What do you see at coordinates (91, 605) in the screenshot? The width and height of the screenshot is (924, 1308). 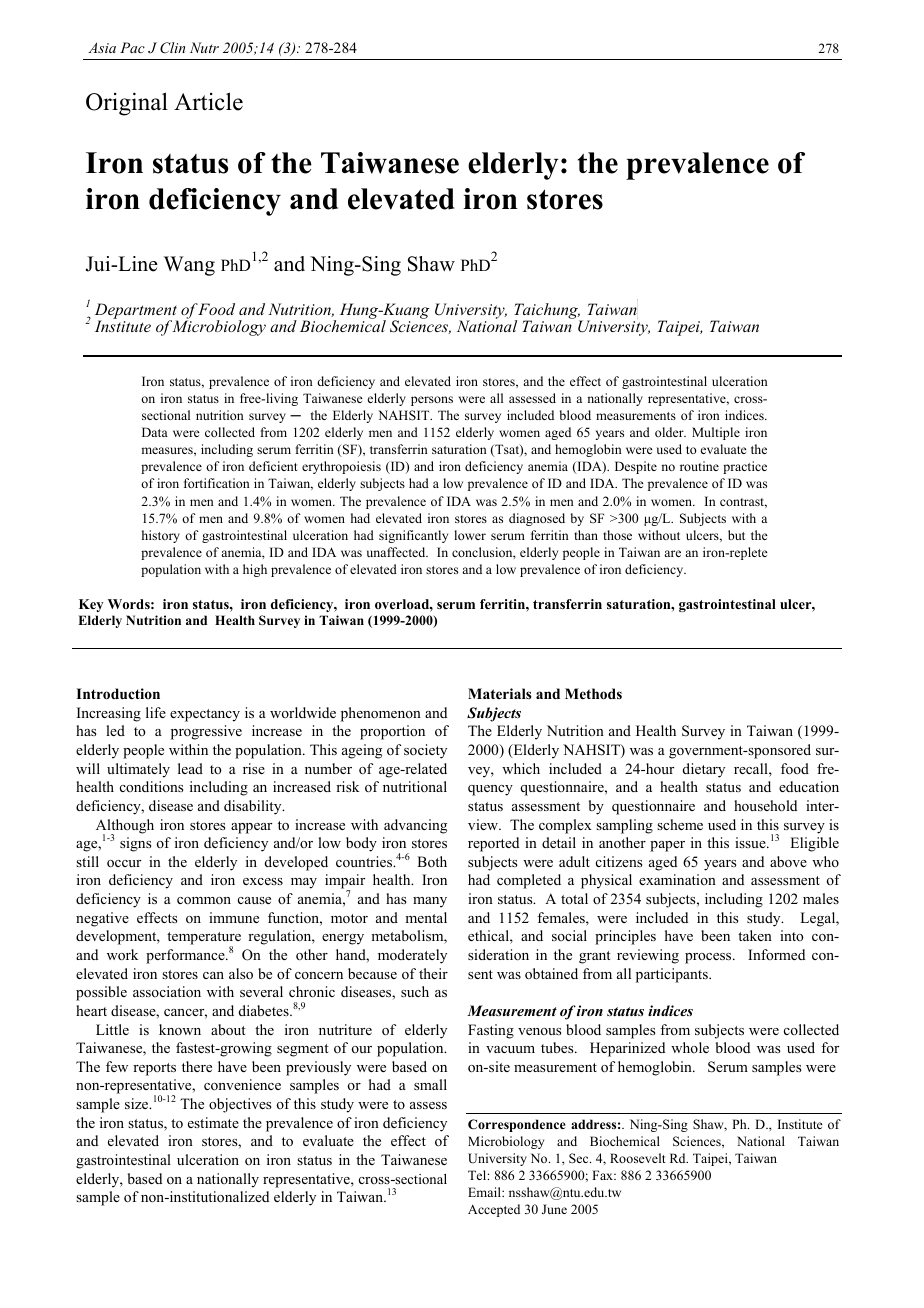 I see `Key` at bounding box center [91, 605].
